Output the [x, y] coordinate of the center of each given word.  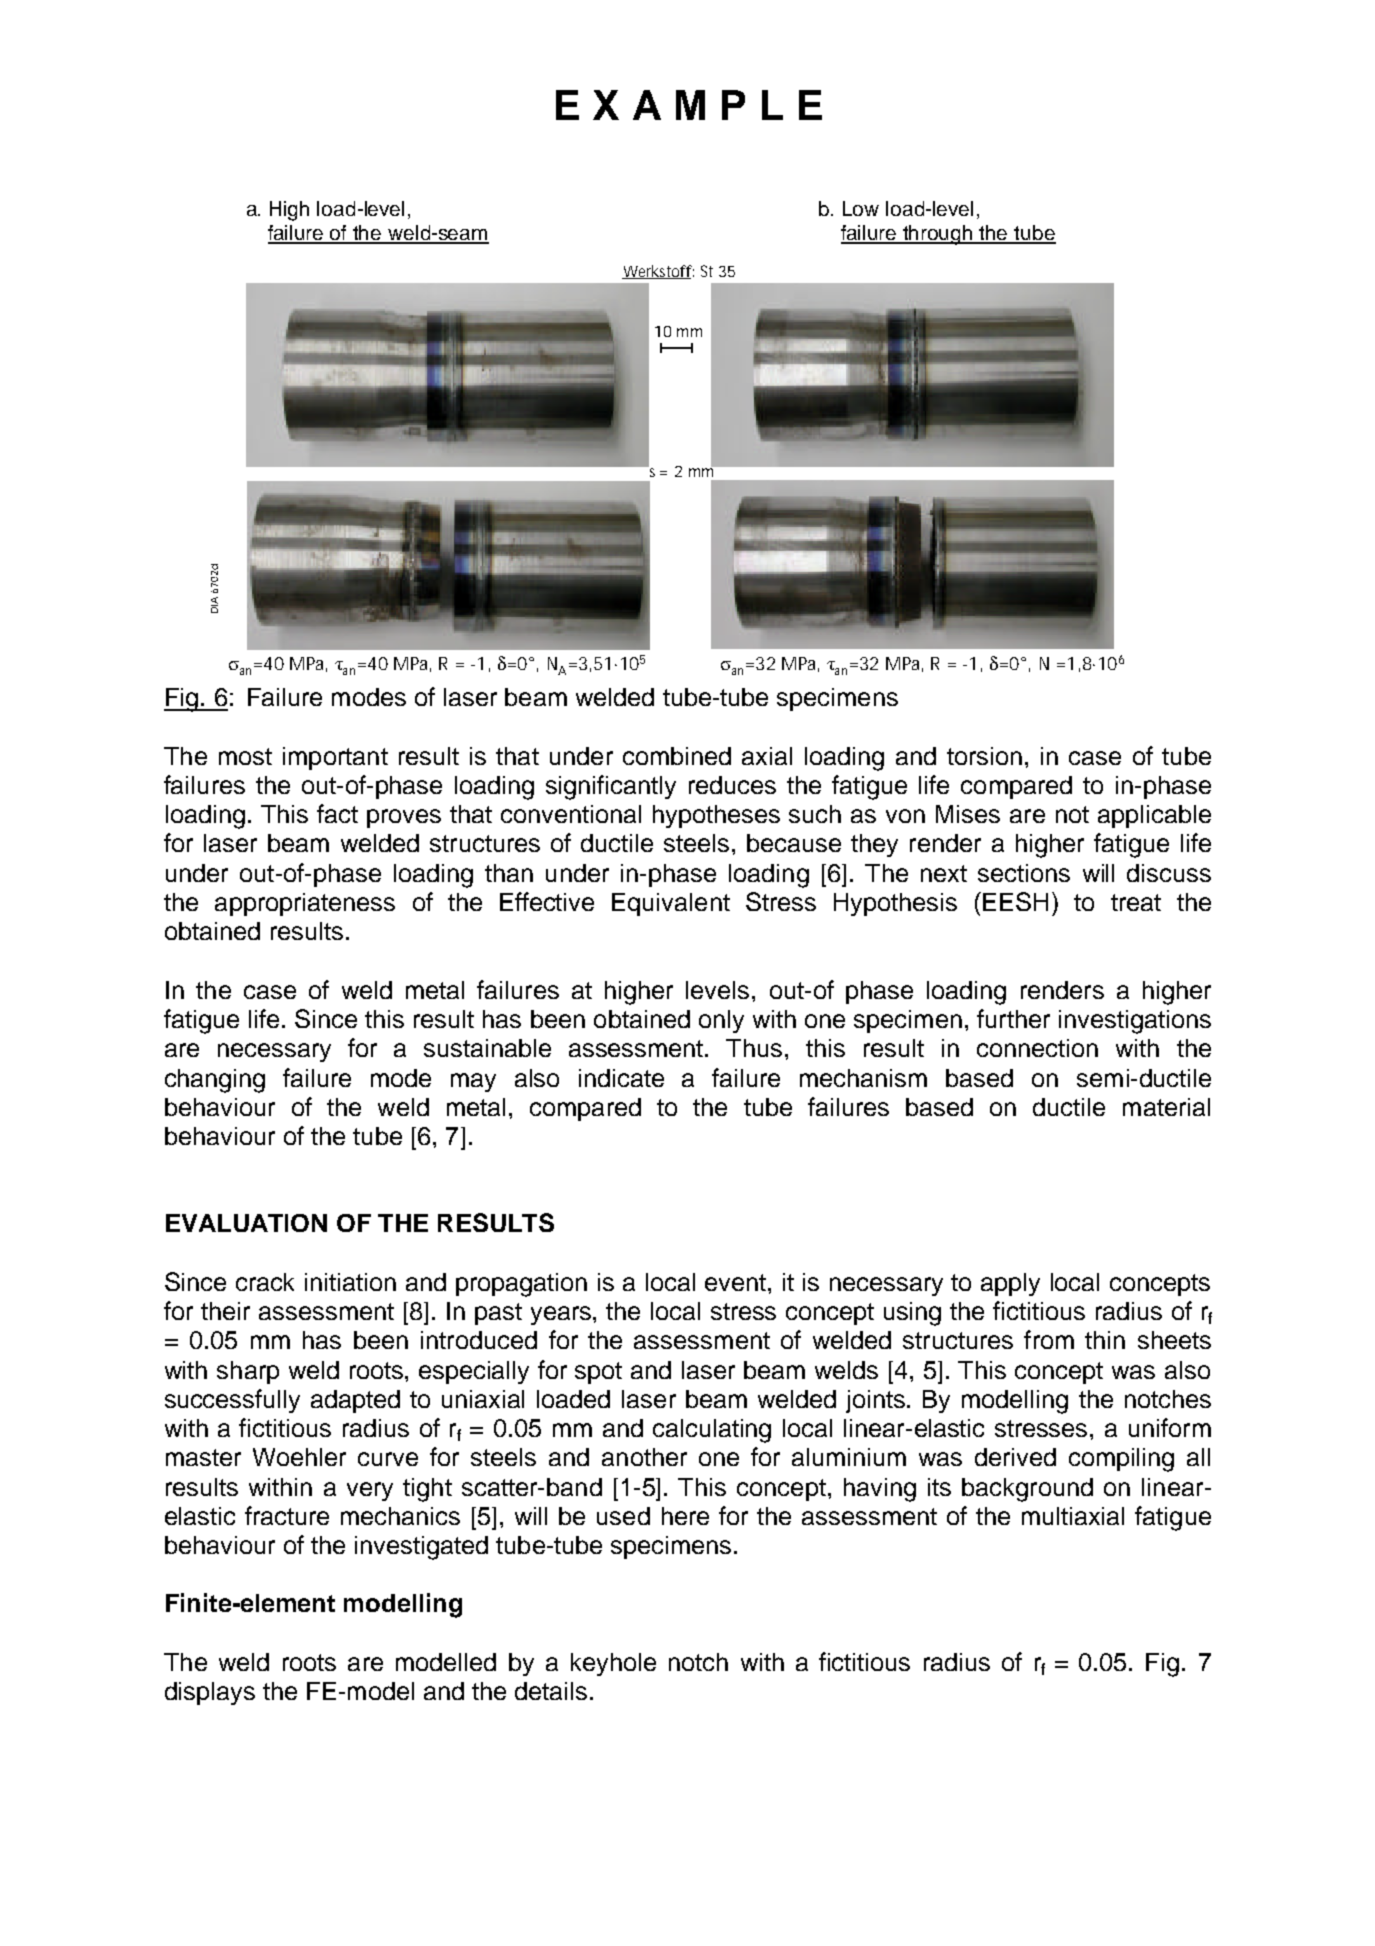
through [938, 235]
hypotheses [716, 816]
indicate [621, 1078]
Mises [968, 814]
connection [1037, 1048]
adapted [355, 1401]
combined [677, 756]
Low [861, 208]
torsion [984, 756]
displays [210, 1693]
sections [1024, 873]
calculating [712, 1431]
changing [215, 1081]
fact [337, 813]
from [1049, 1339]
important [335, 758]
